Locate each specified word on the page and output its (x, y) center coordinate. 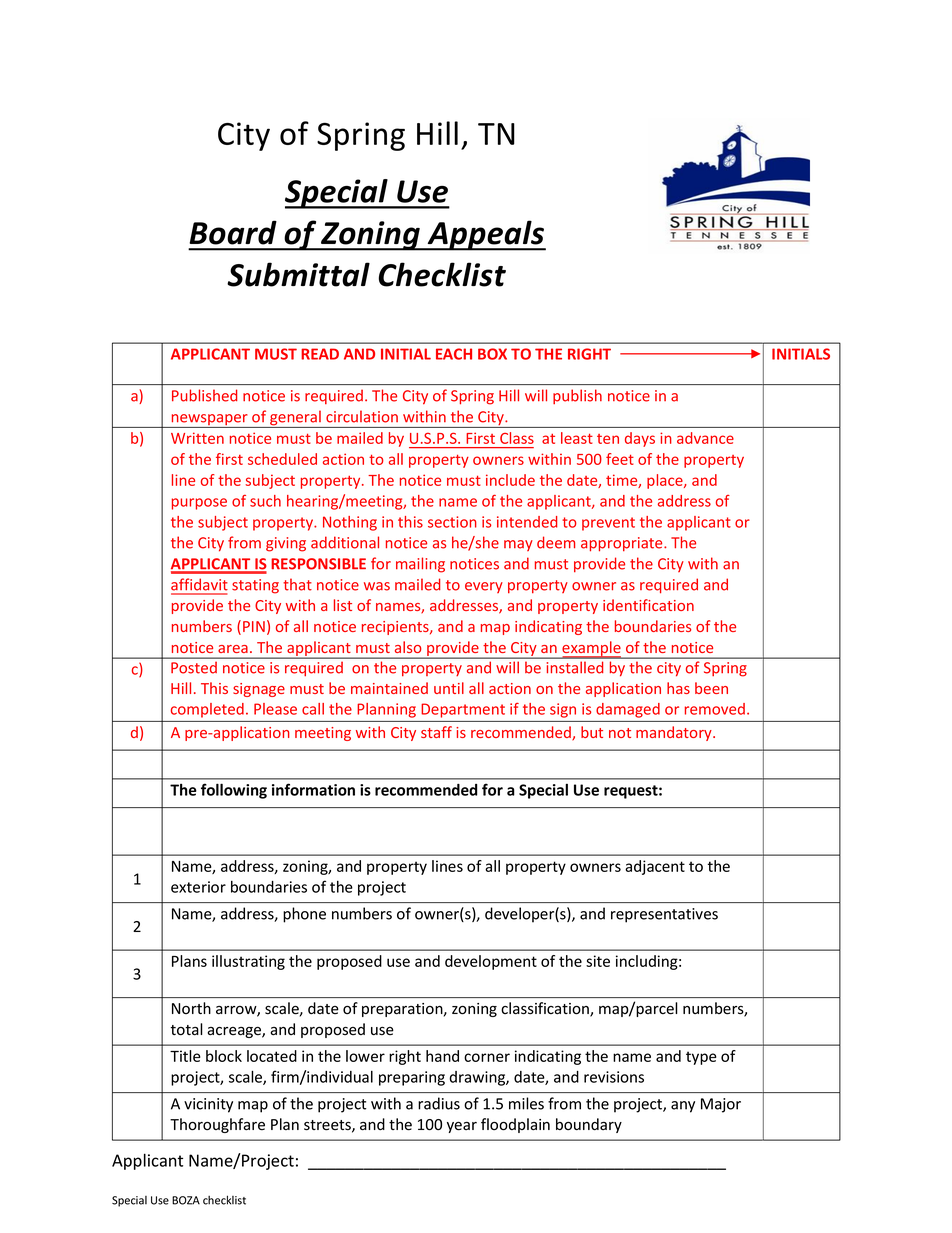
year (462, 1127)
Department (463, 710)
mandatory (675, 733)
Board (233, 232)
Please (275, 709)
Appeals (485, 235)
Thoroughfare (217, 1125)
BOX (492, 354)
